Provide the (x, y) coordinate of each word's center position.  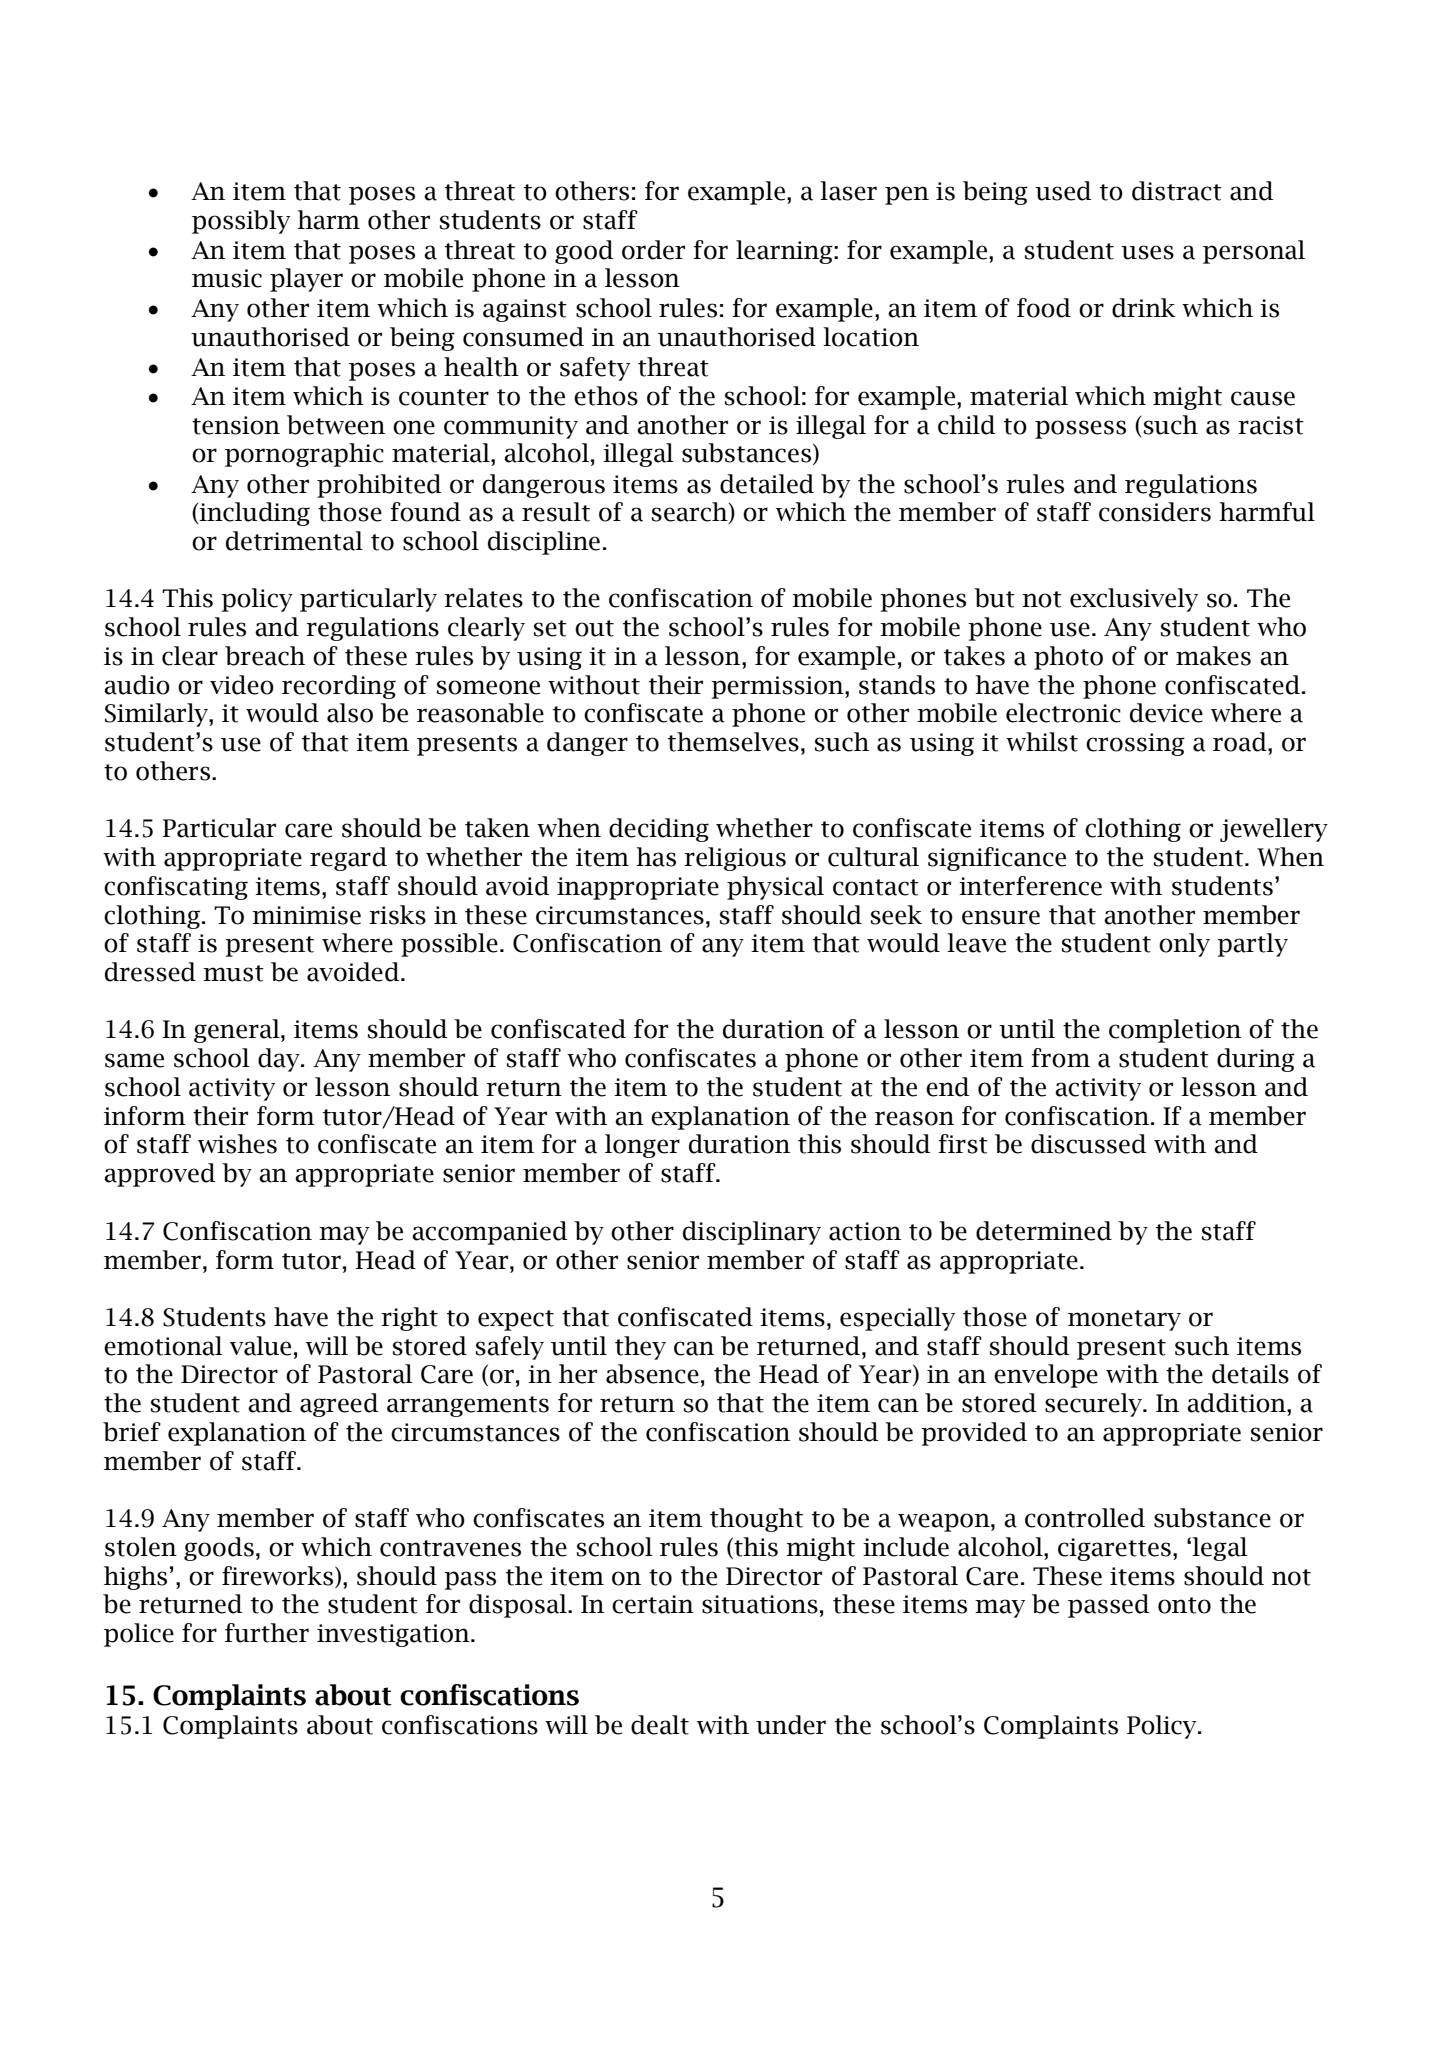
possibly (241, 222)
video (242, 685)
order (653, 250)
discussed (1089, 1144)
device (1166, 713)
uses (1147, 252)
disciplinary (752, 1233)
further (267, 1633)
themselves (733, 742)
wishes (237, 1144)
